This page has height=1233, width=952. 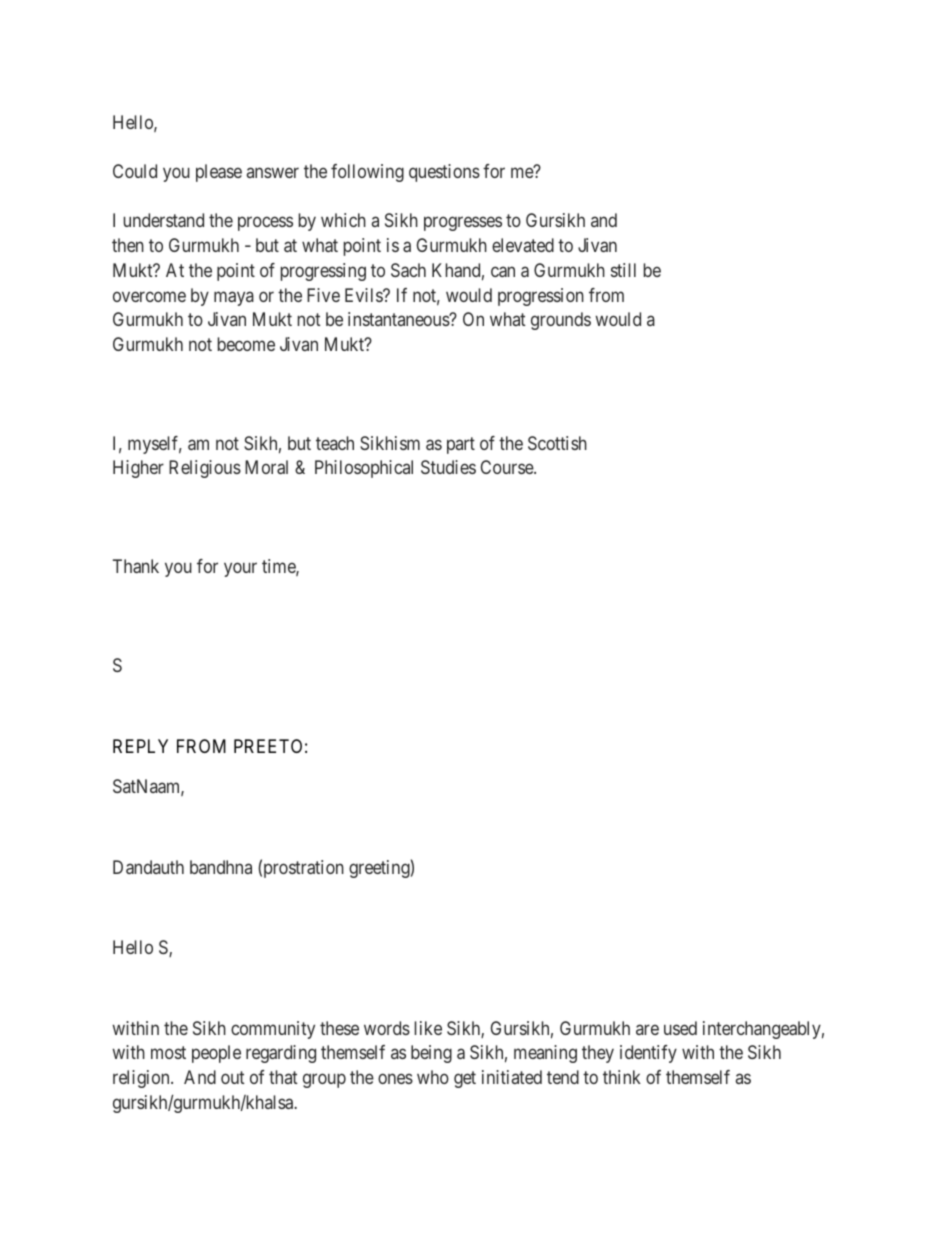 I want to click on following, so click(x=367, y=173).
